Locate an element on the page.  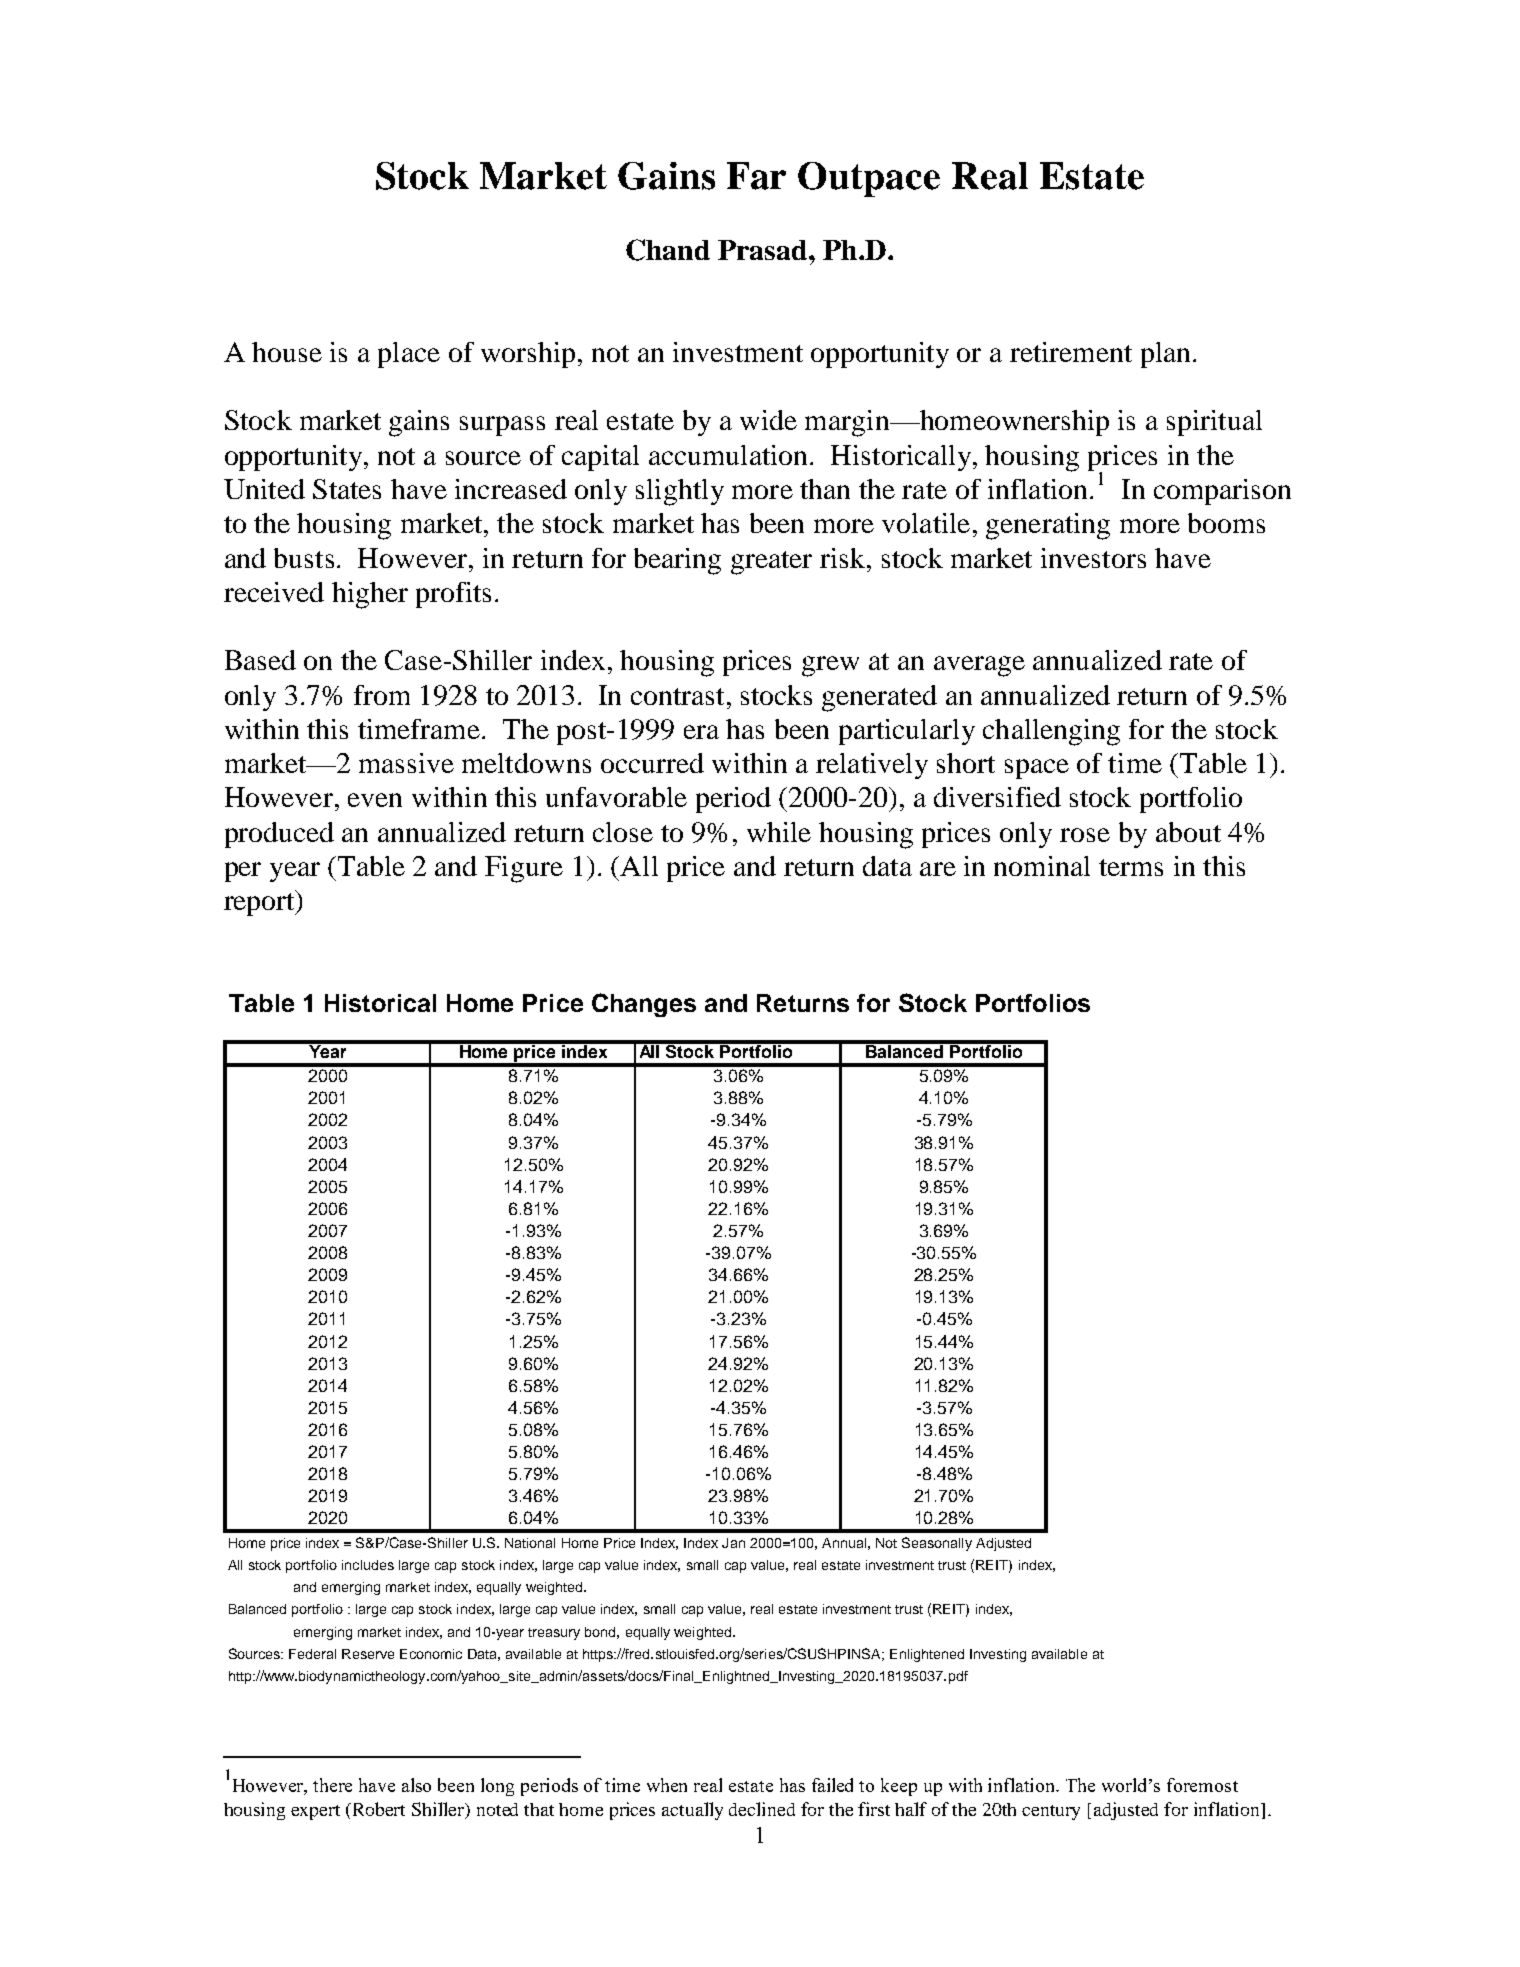
massive is located at coordinates (406, 763).
